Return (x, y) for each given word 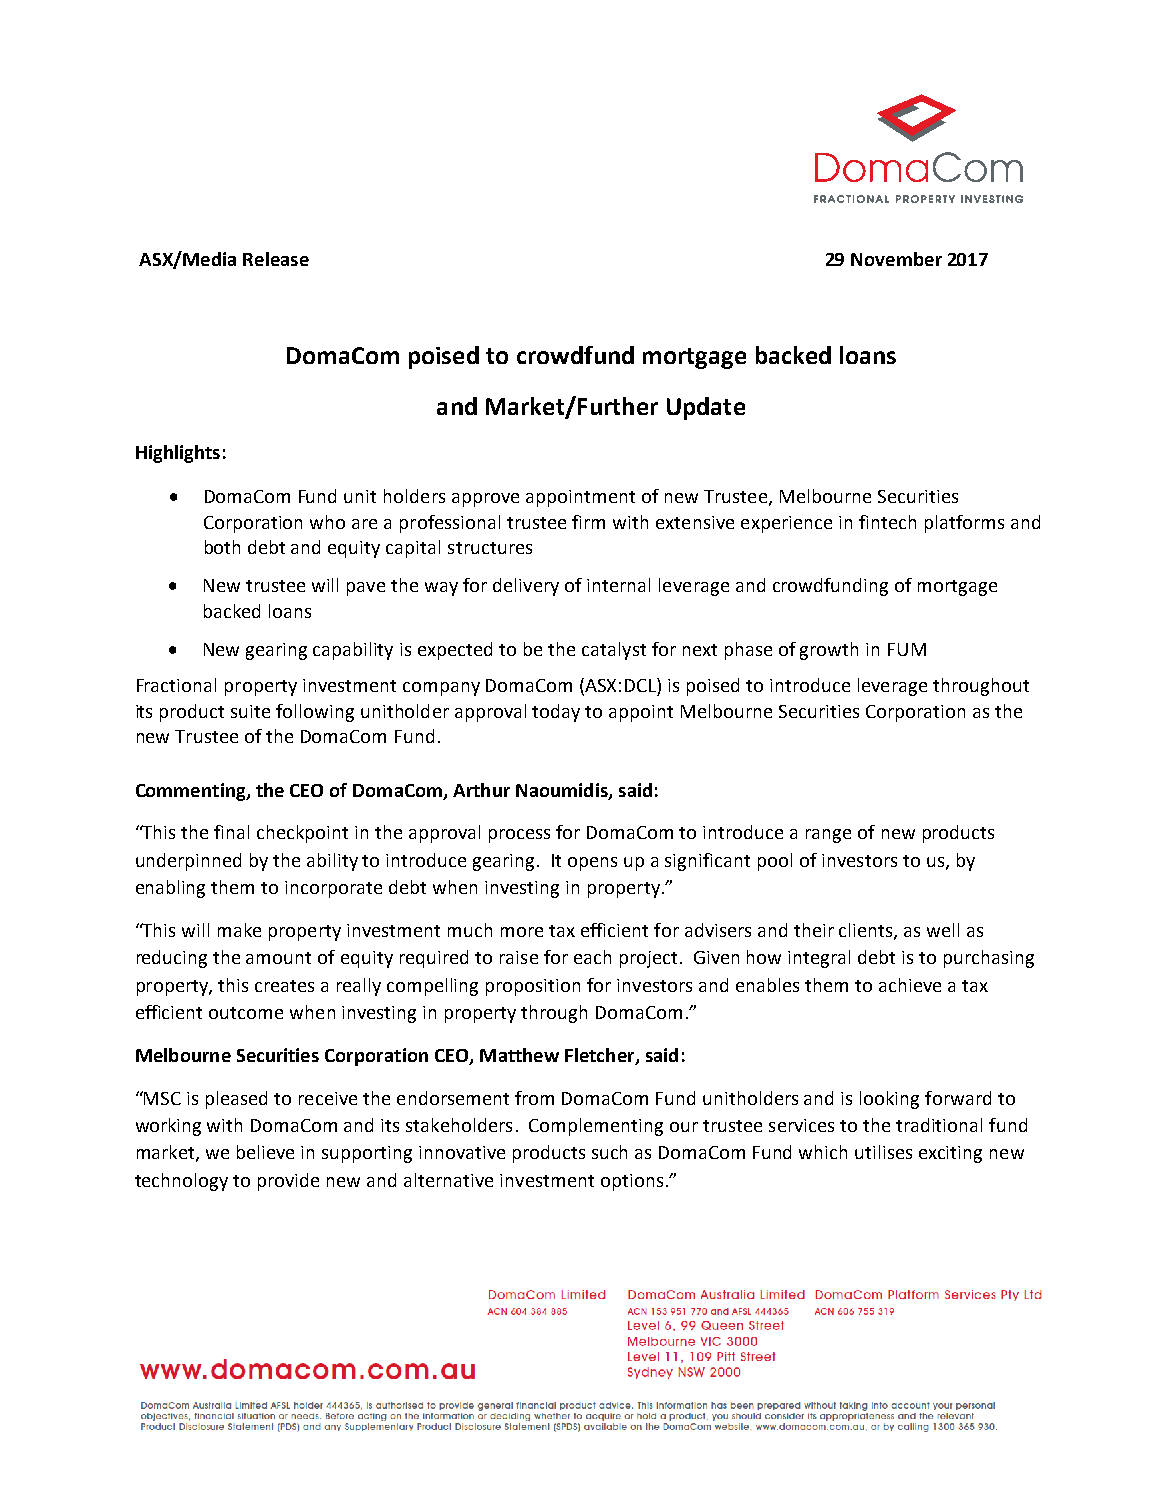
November (896, 259)
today (556, 713)
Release (276, 259)
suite (250, 711)
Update (706, 408)
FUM (907, 649)
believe (265, 1152)
